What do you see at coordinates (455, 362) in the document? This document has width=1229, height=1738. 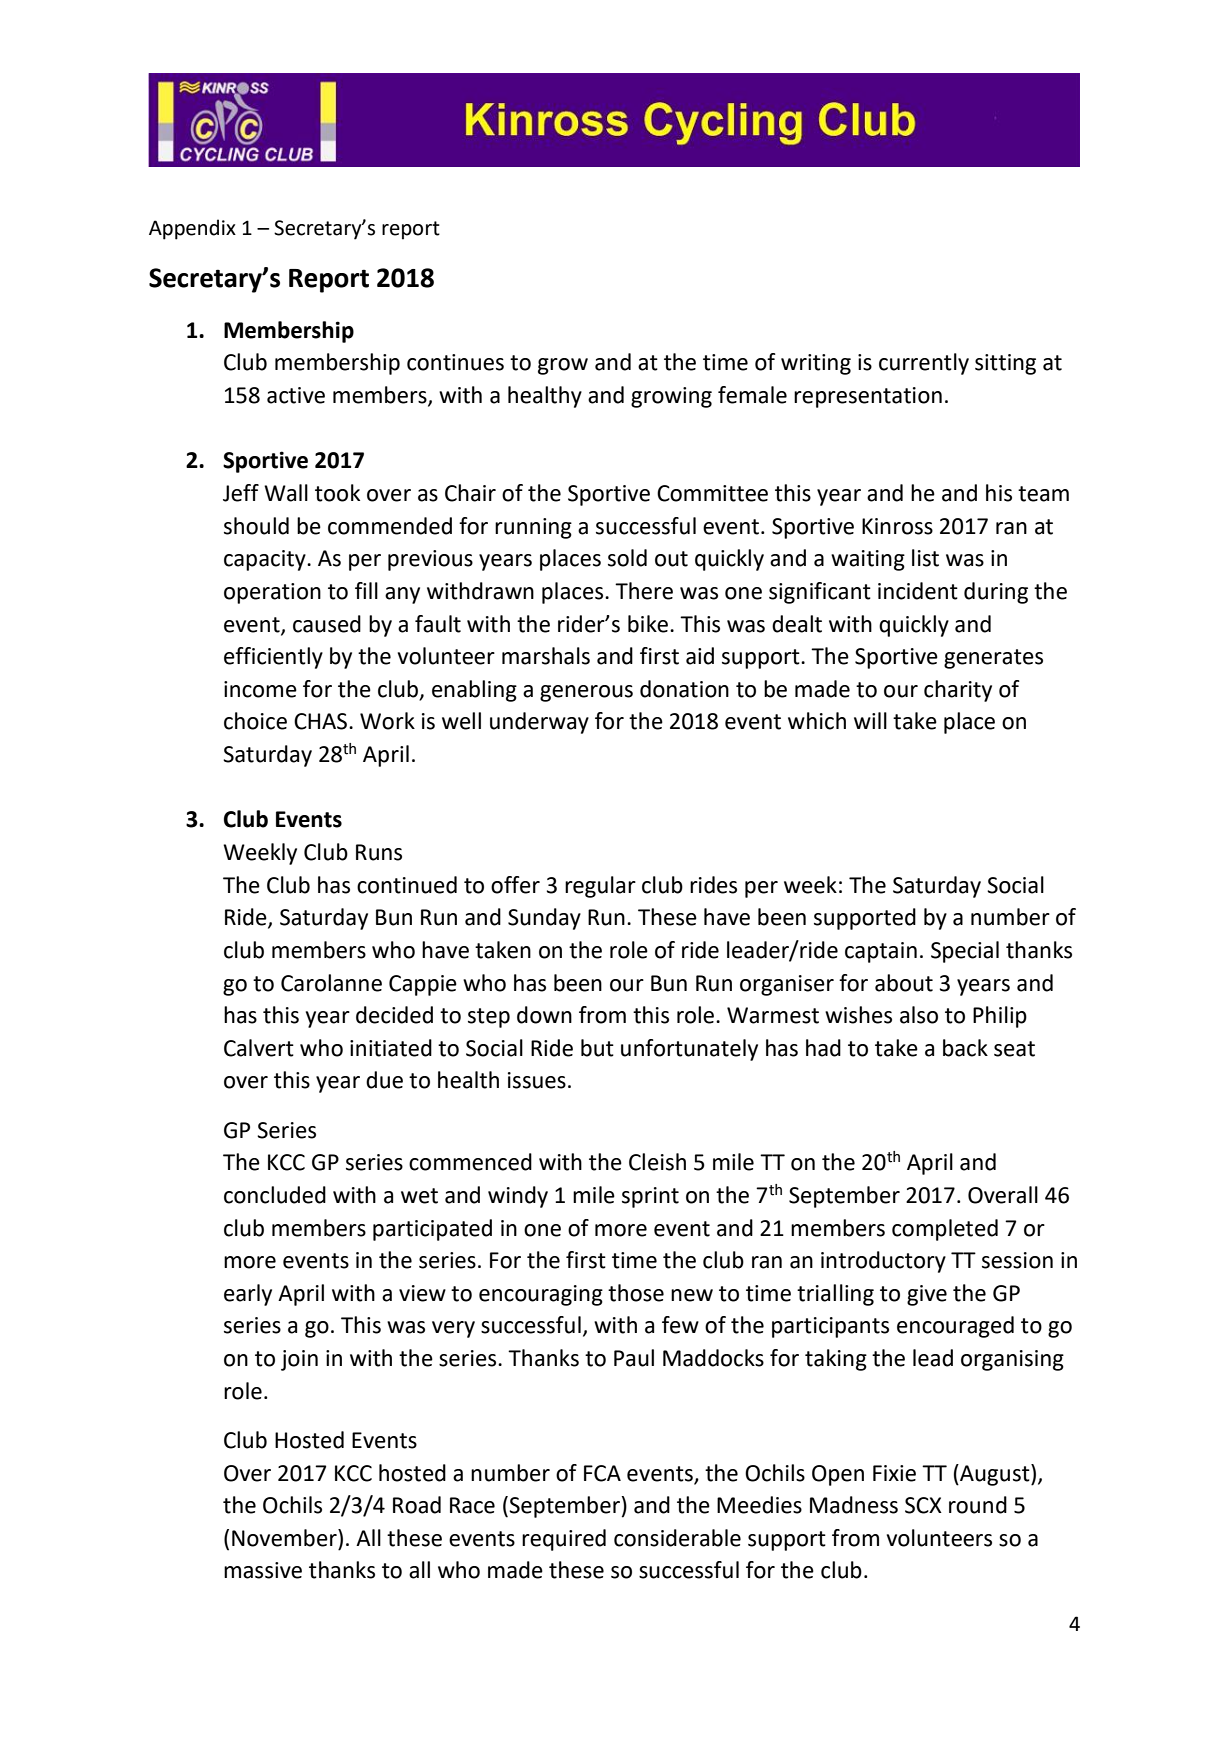 I see `continues` at bounding box center [455, 362].
